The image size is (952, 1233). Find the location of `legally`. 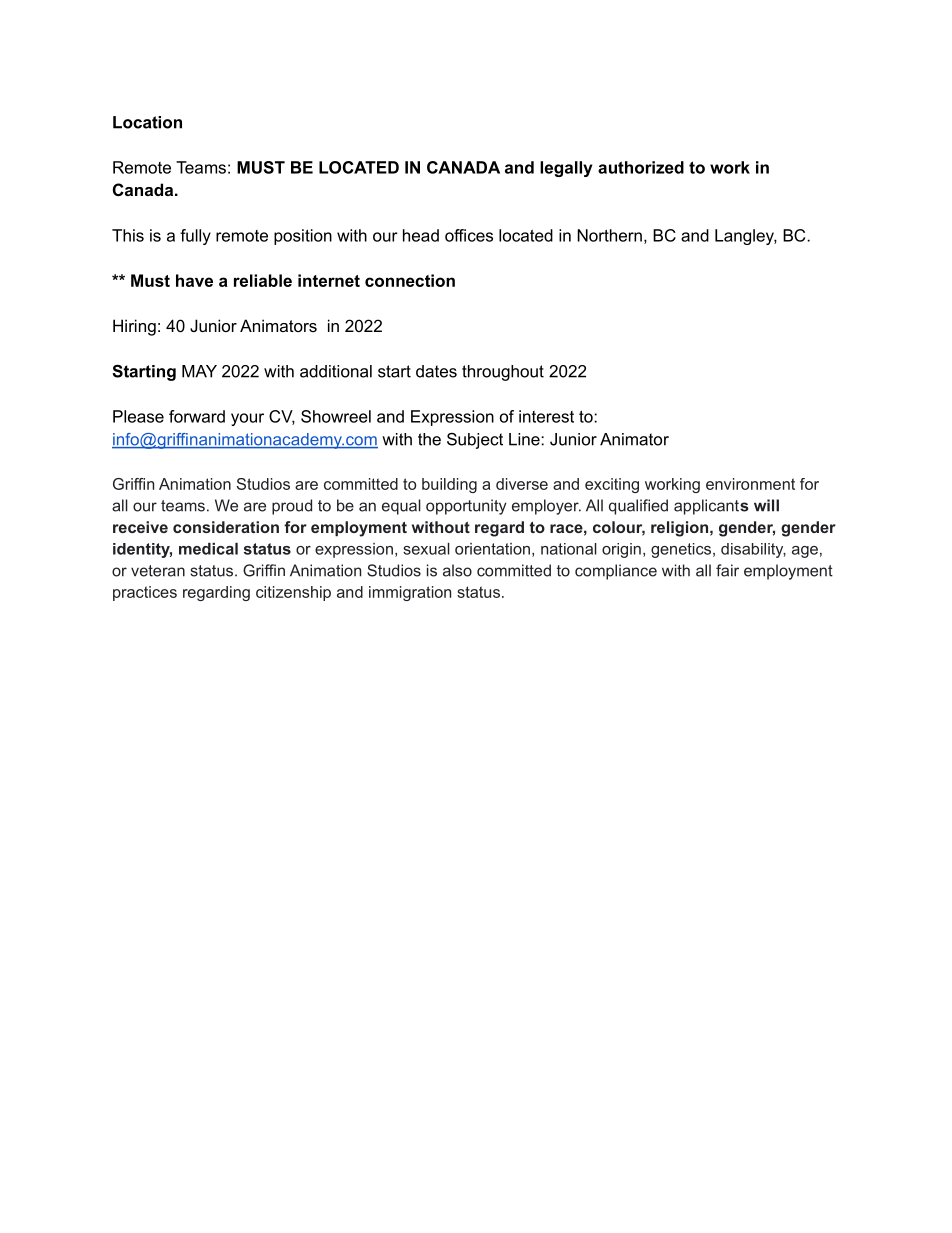

legally is located at coordinates (566, 169).
